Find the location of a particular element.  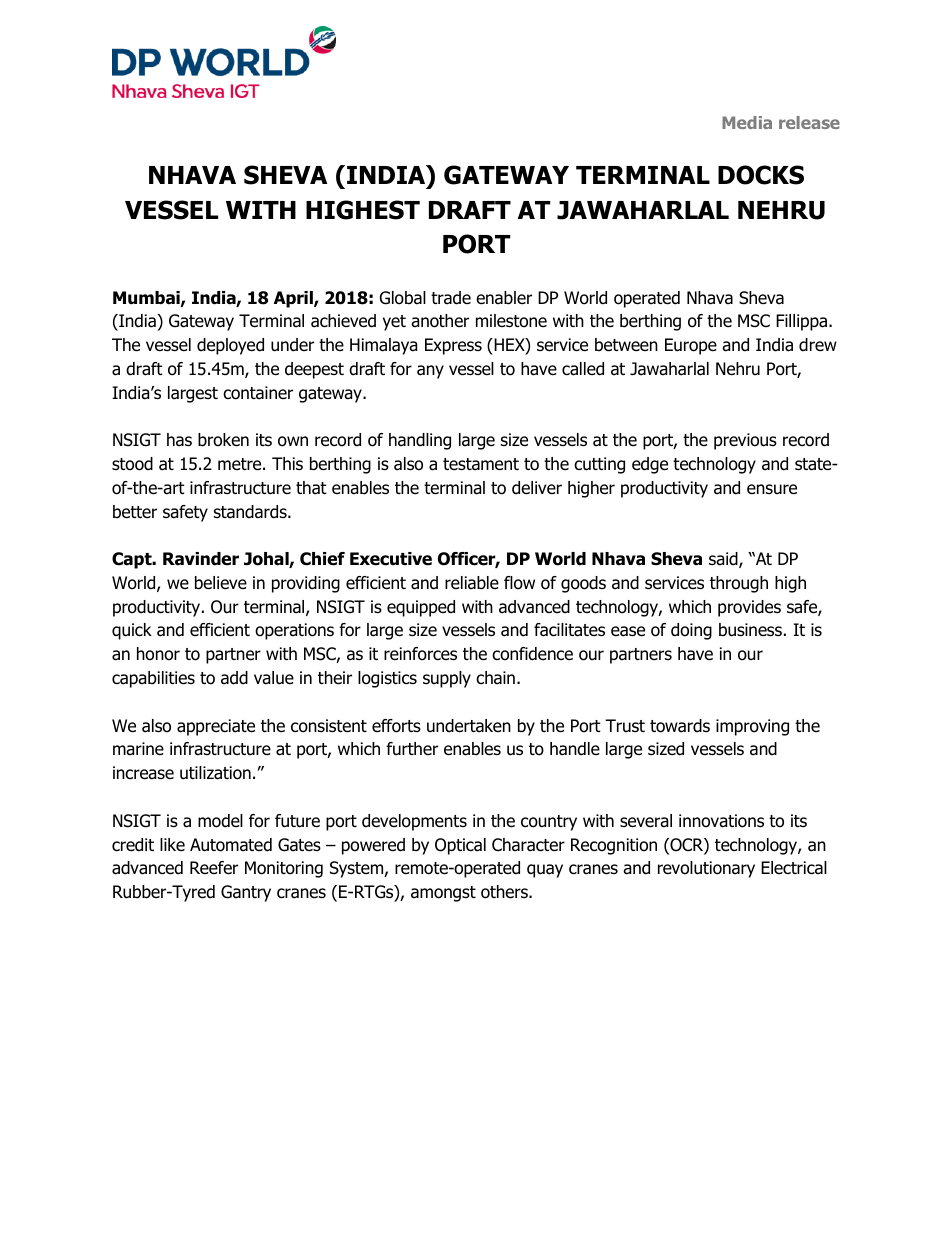

any is located at coordinates (430, 372).
